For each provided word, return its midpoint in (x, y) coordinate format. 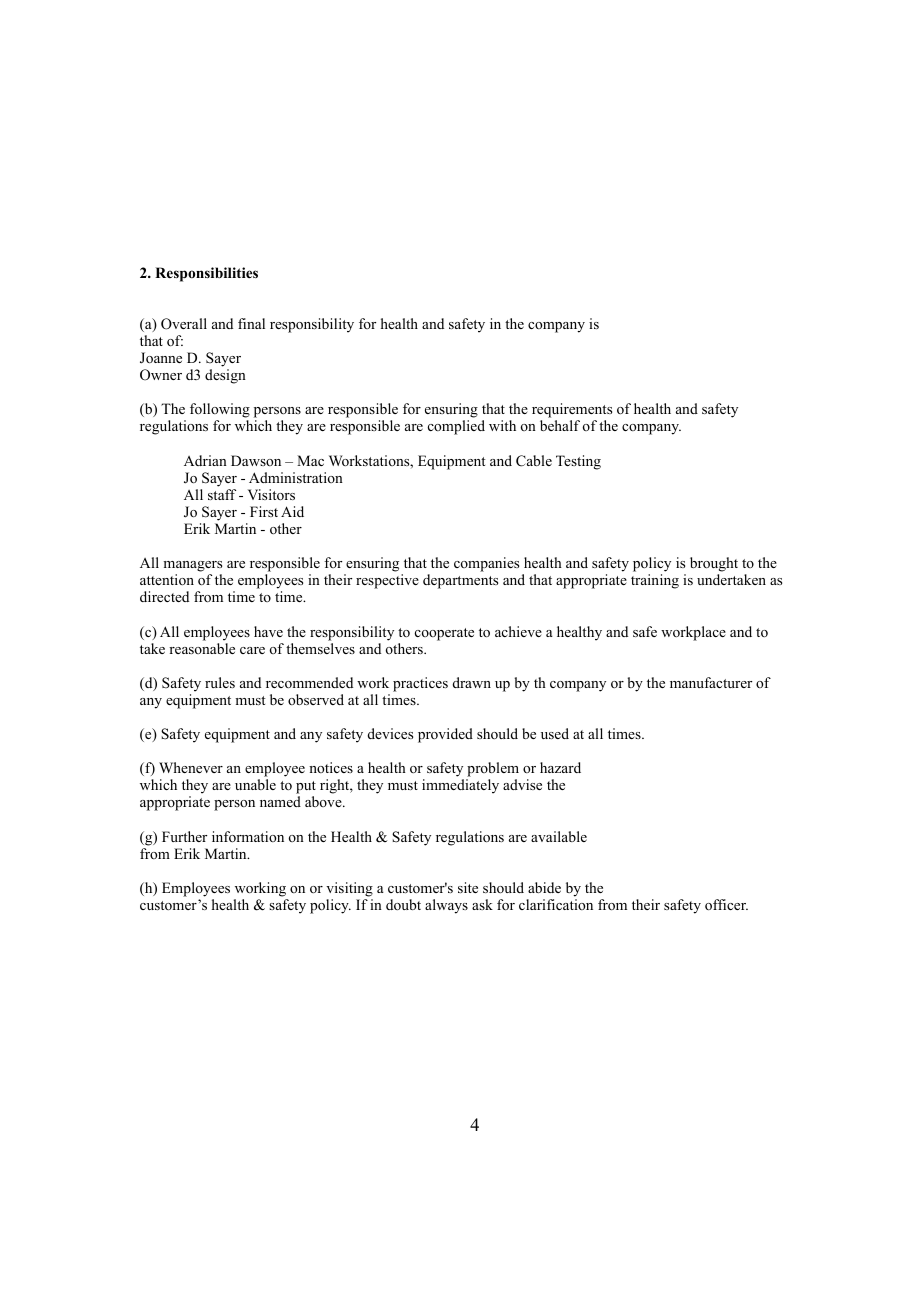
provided (445, 735)
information (248, 836)
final (251, 323)
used (555, 733)
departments (460, 581)
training (655, 581)
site (468, 887)
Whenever (191, 767)
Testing (578, 462)
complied (456, 427)
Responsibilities (206, 274)
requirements (572, 412)
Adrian (205, 460)
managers (192, 568)
